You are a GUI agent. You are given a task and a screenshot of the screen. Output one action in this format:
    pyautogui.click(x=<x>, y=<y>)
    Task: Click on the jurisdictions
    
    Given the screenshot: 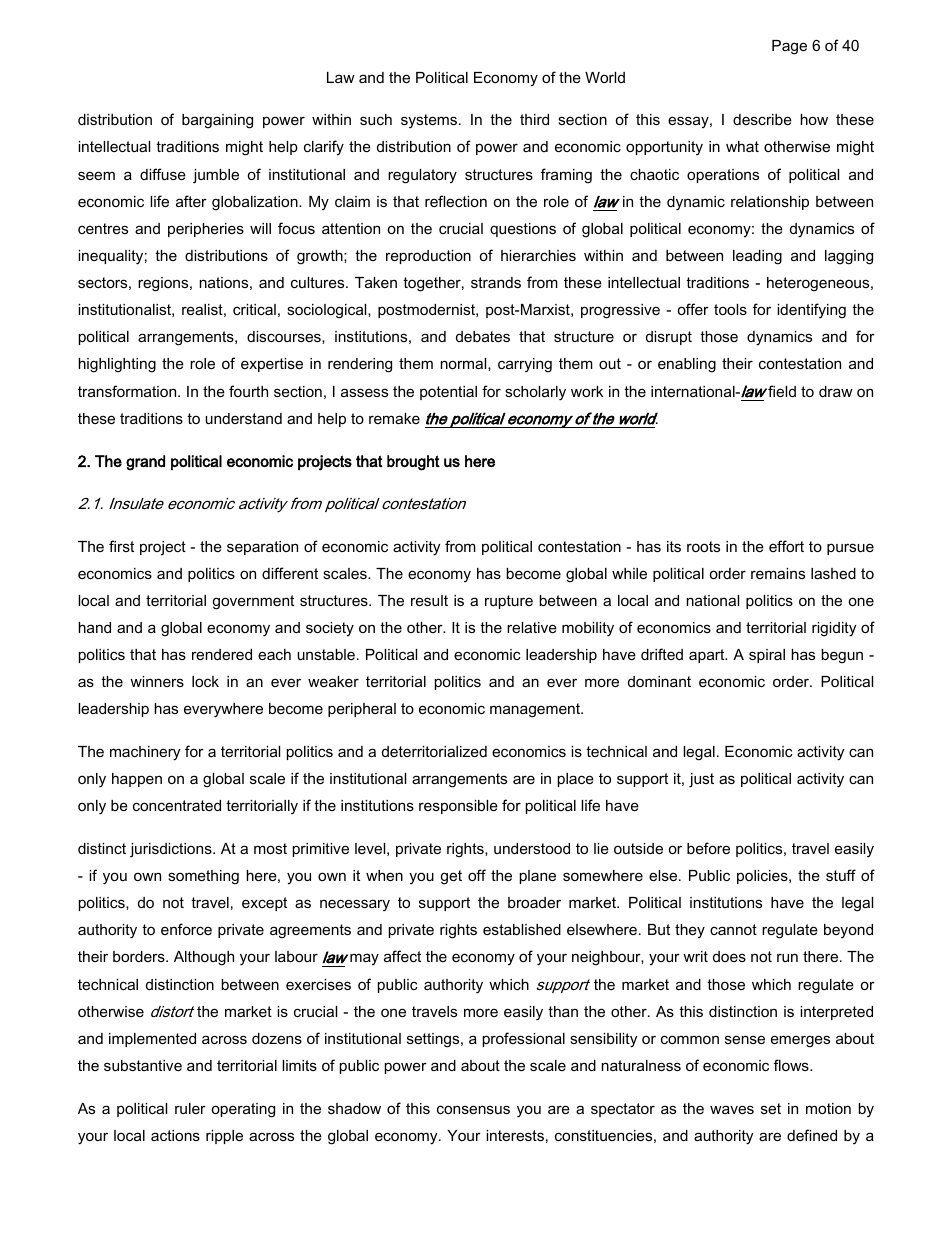 What is the action you would take?
    pyautogui.click(x=172, y=850)
